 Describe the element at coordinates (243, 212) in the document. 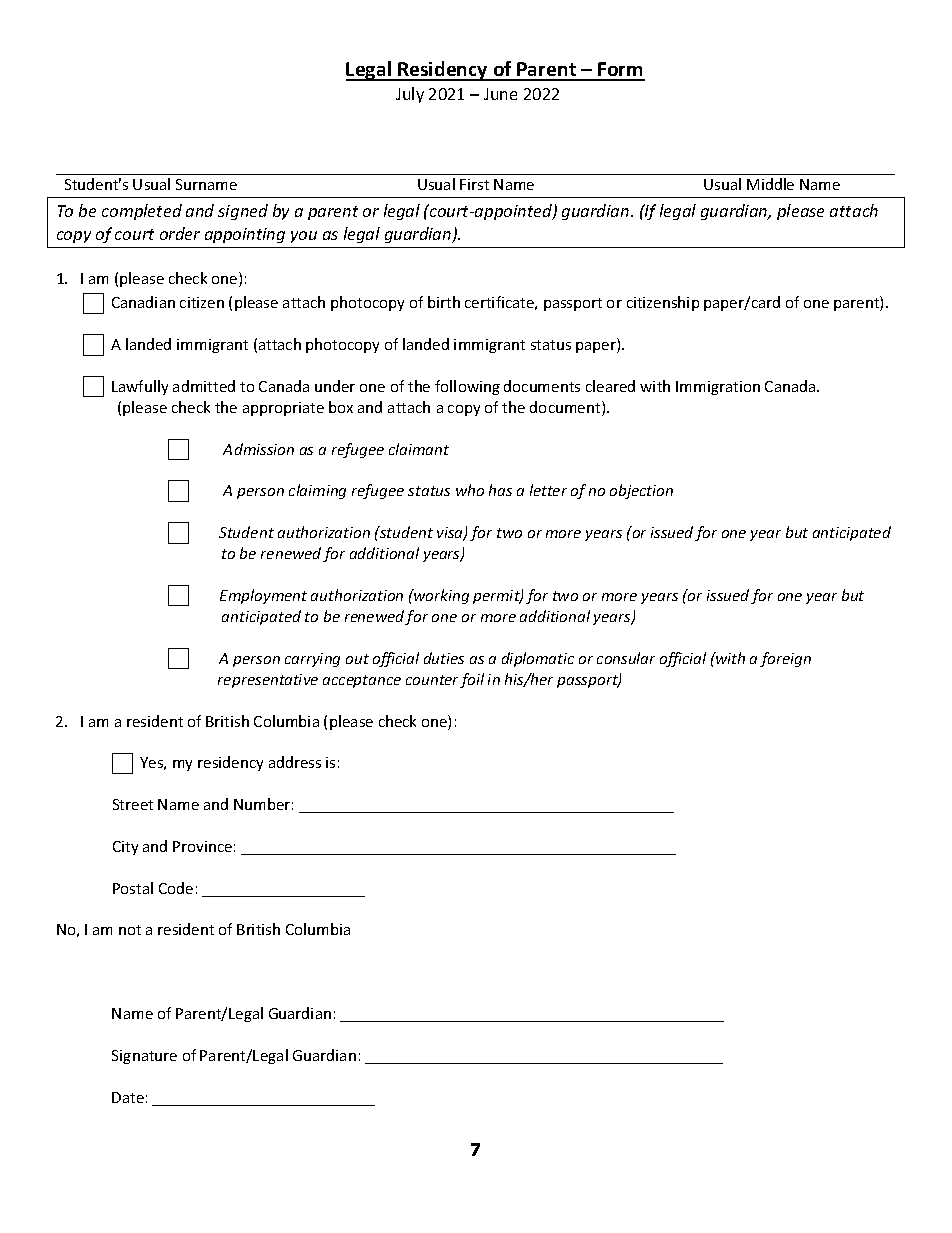

I see `signed` at that location.
